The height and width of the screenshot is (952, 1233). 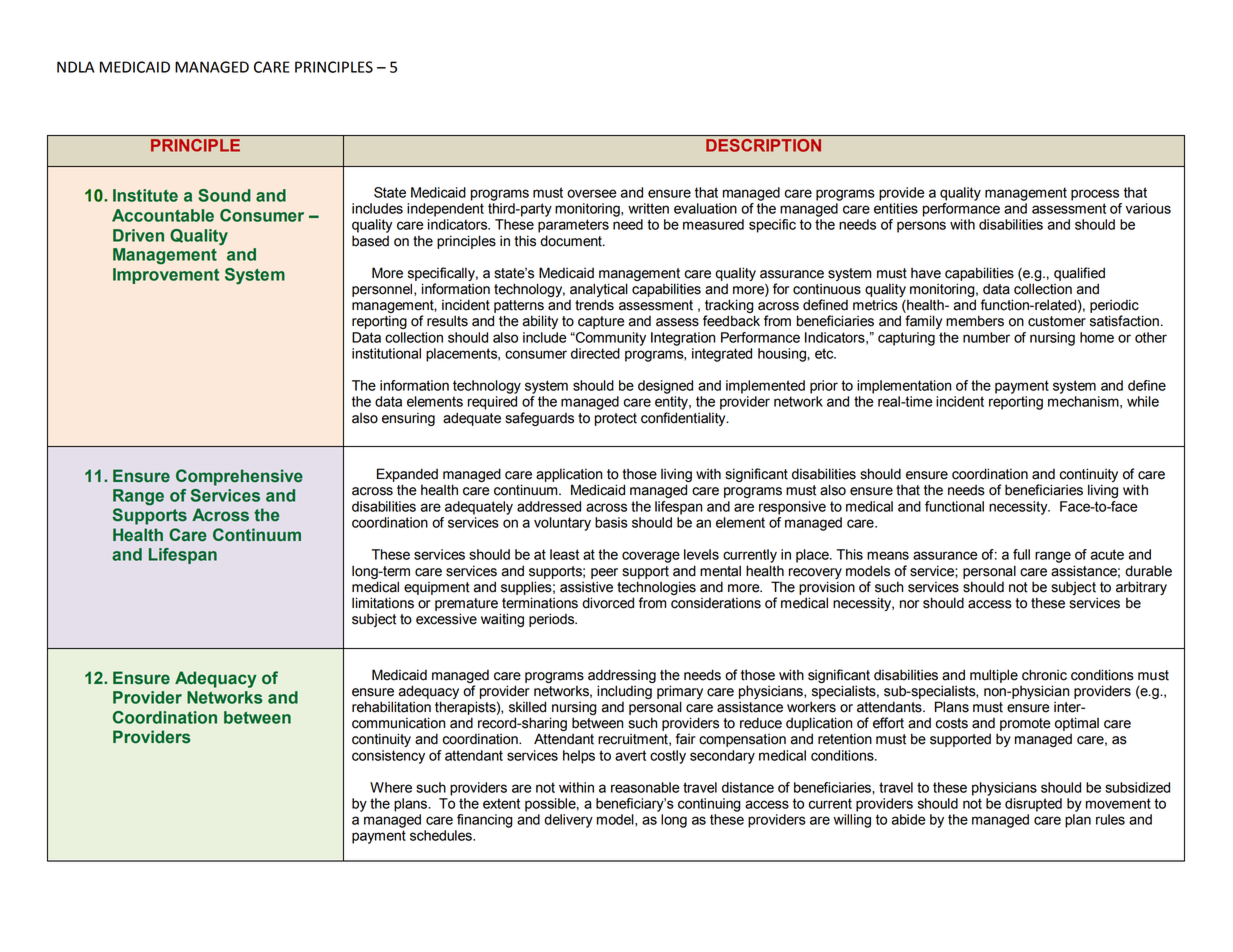 What do you see at coordinates (591, 193) in the screenshot?
I see `oversee` at bounding box center [591, 193].
